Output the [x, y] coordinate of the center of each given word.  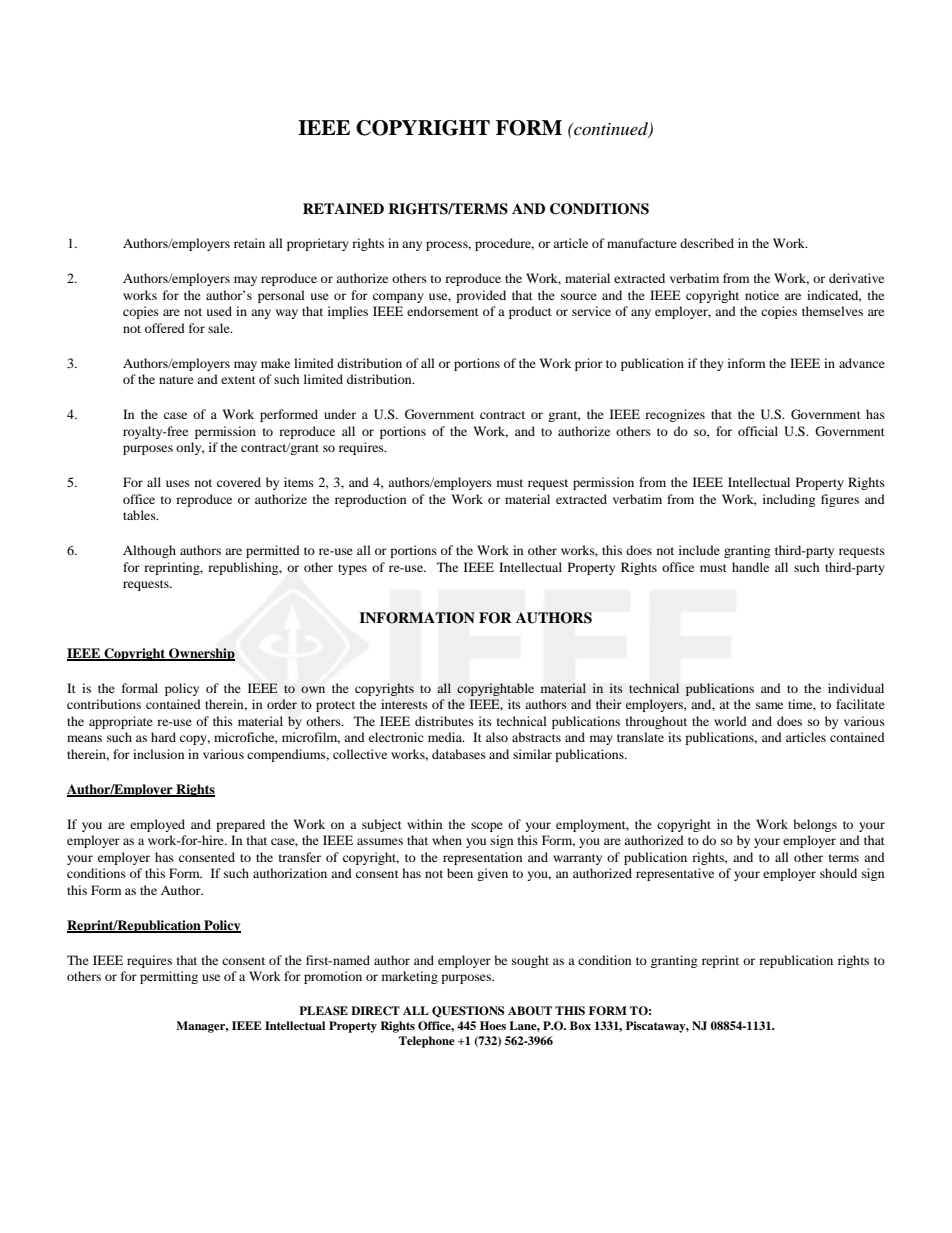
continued [611, 130]
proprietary [318, 244]
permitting [169, 977]
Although [149, 551]
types [352, 569]
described [707, 243]
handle [750, 567]
